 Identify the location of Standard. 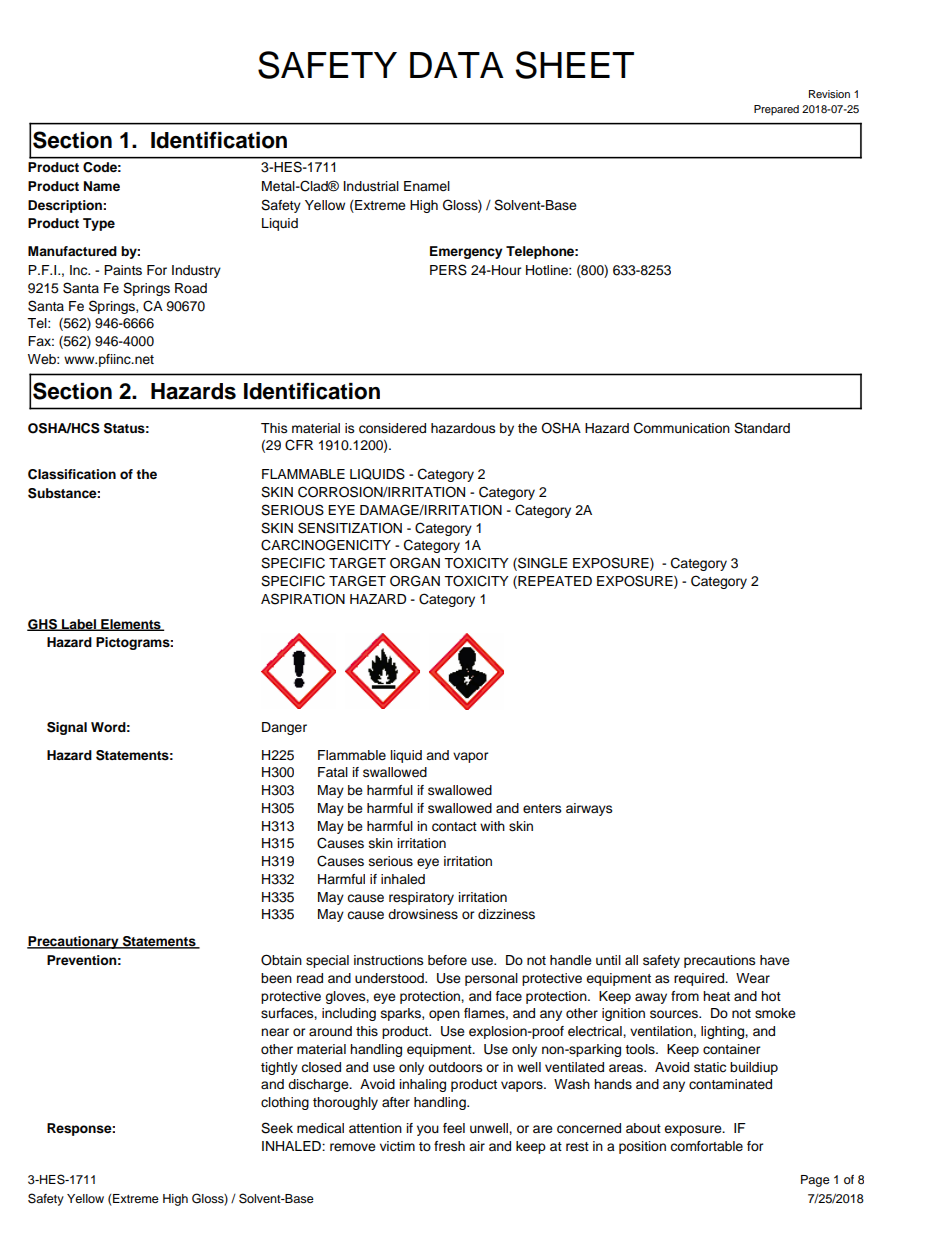
(762, 428).
